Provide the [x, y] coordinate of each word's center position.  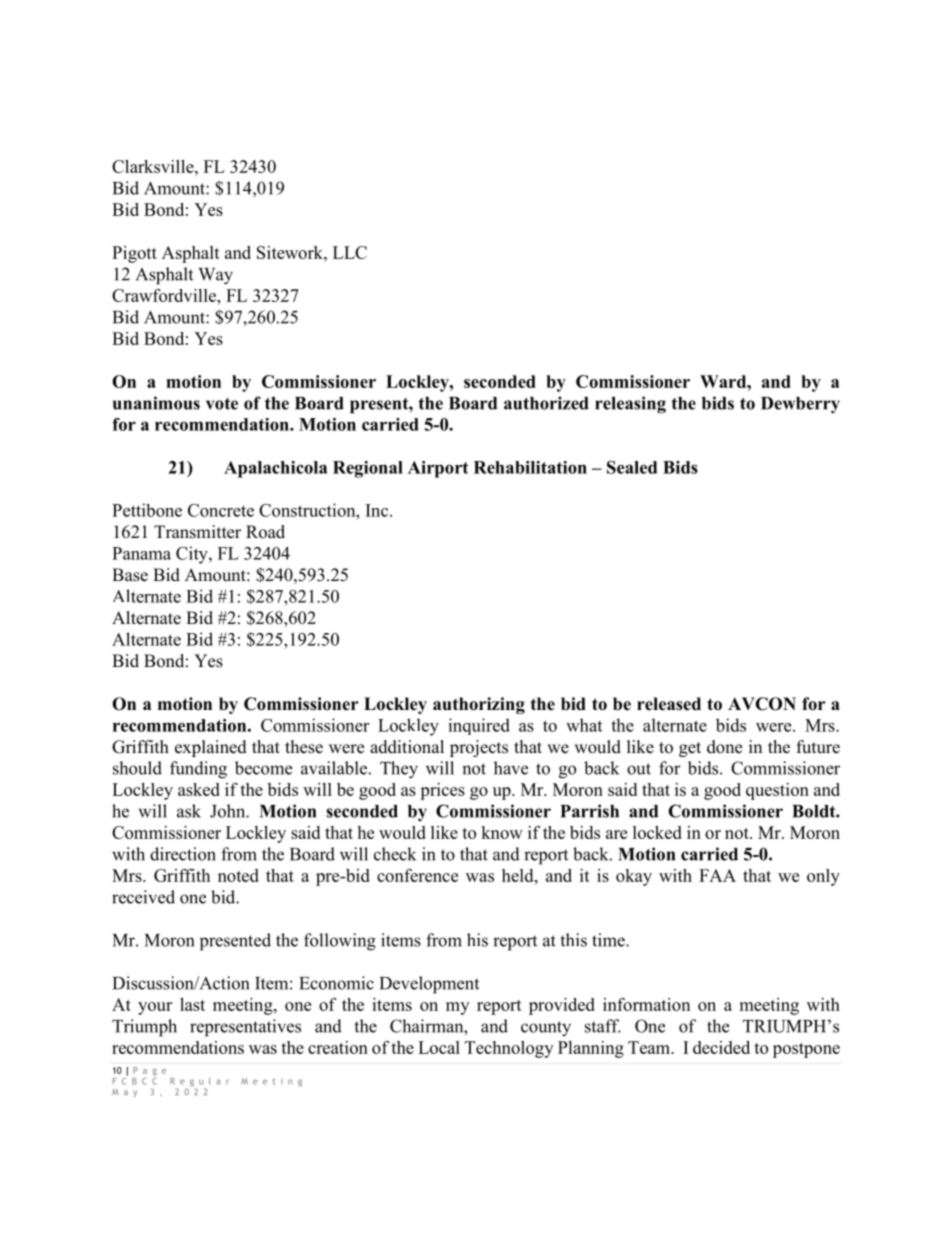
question [777, 791]
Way [215, 276]
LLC [350, 252]
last [192, 1004]
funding [198, 770]
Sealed [632, 467]
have [511, 768]
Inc [378, 510]
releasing [630, 405]
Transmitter [197, 532]
